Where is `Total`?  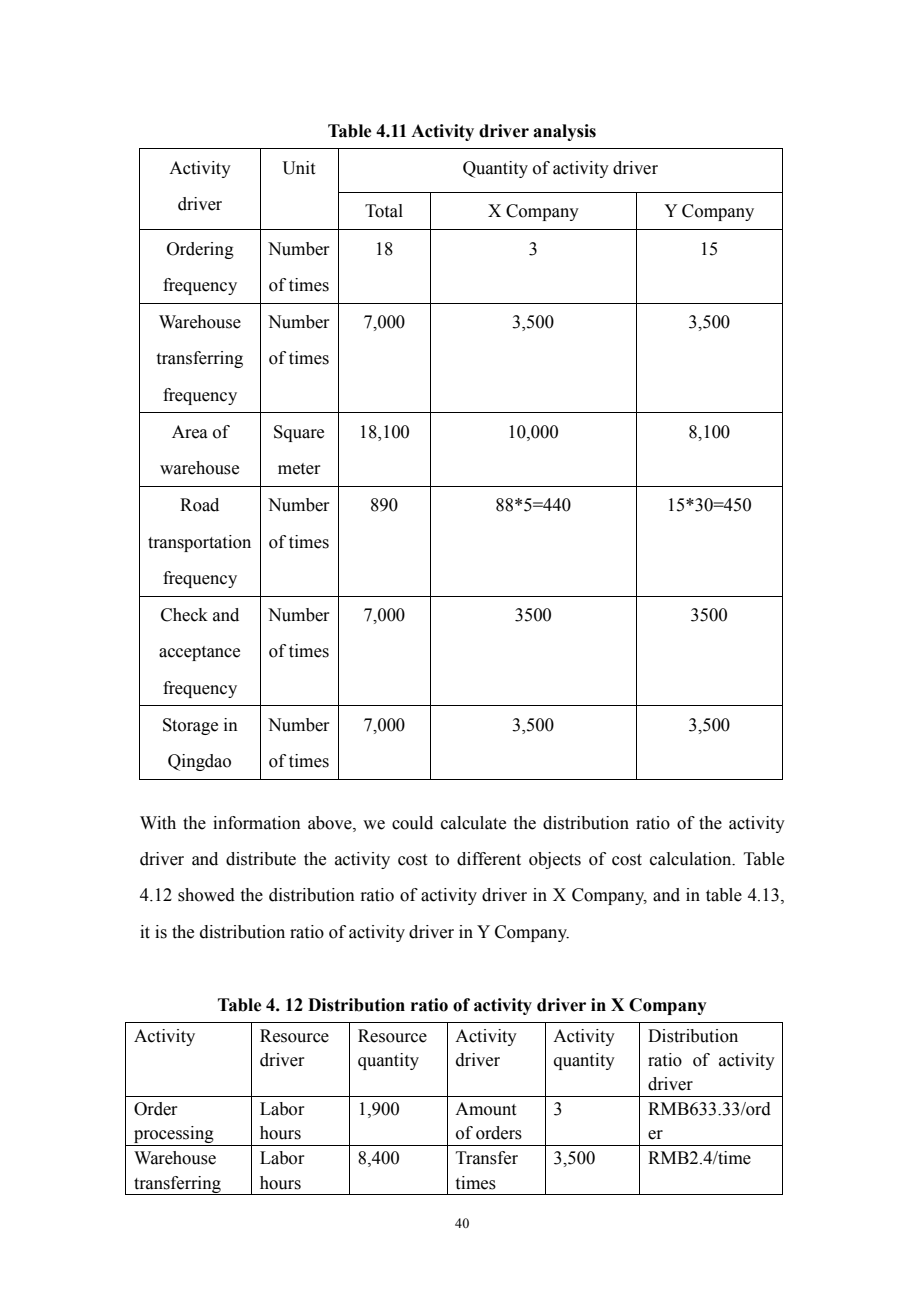
Total is located at coordinates (384, 211).
